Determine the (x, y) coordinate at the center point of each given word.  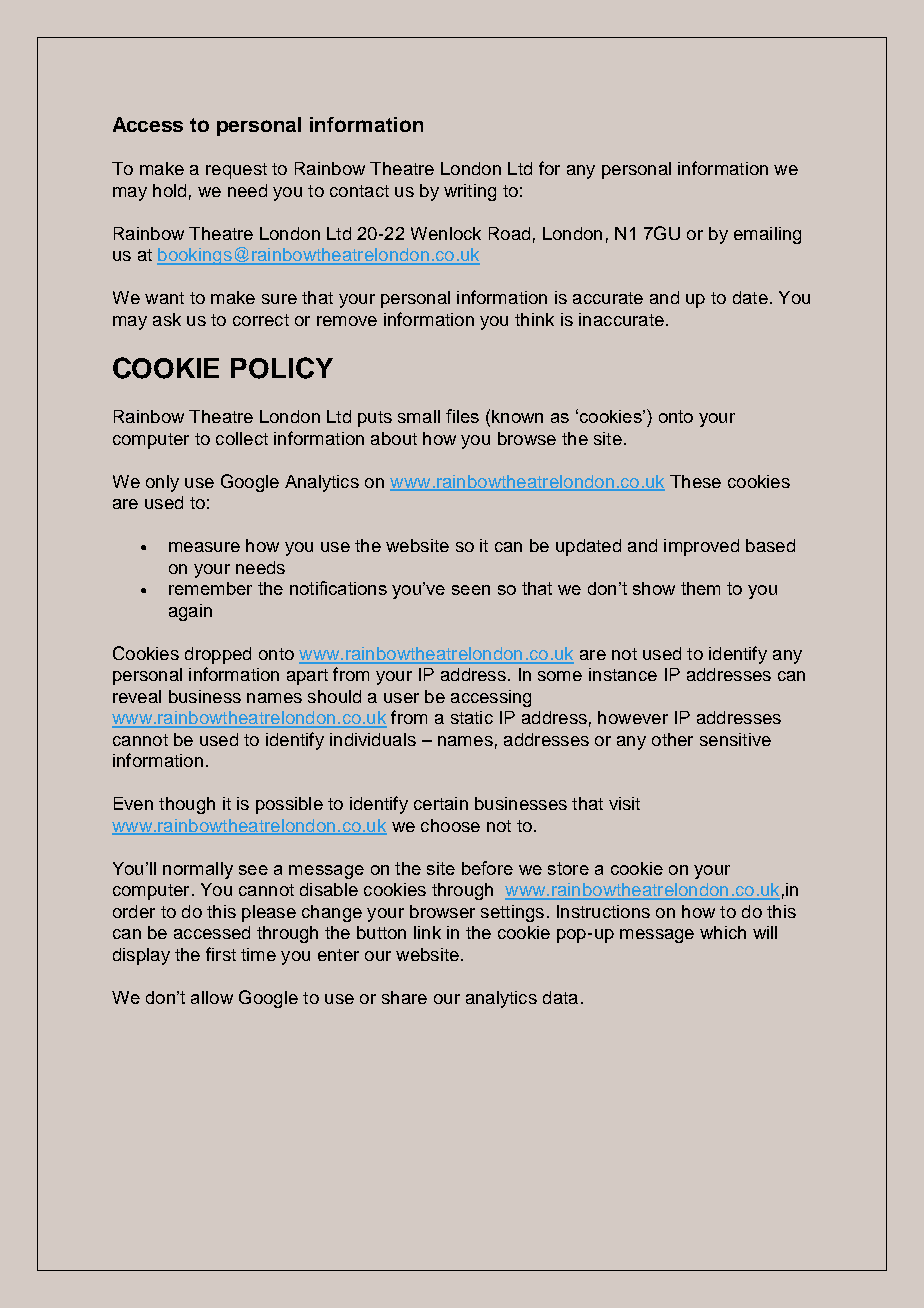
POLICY (282, 368)
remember (210, 588)
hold (169, 190)
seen (471, 590)
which (723, 932)
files (462, 416)
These (695, 481)
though (187, 805)
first (221, 954)
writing (470, 192)
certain (441, 803)
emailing (767, 235)
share (404, 997)
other (672, 739)
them (700, 588)
